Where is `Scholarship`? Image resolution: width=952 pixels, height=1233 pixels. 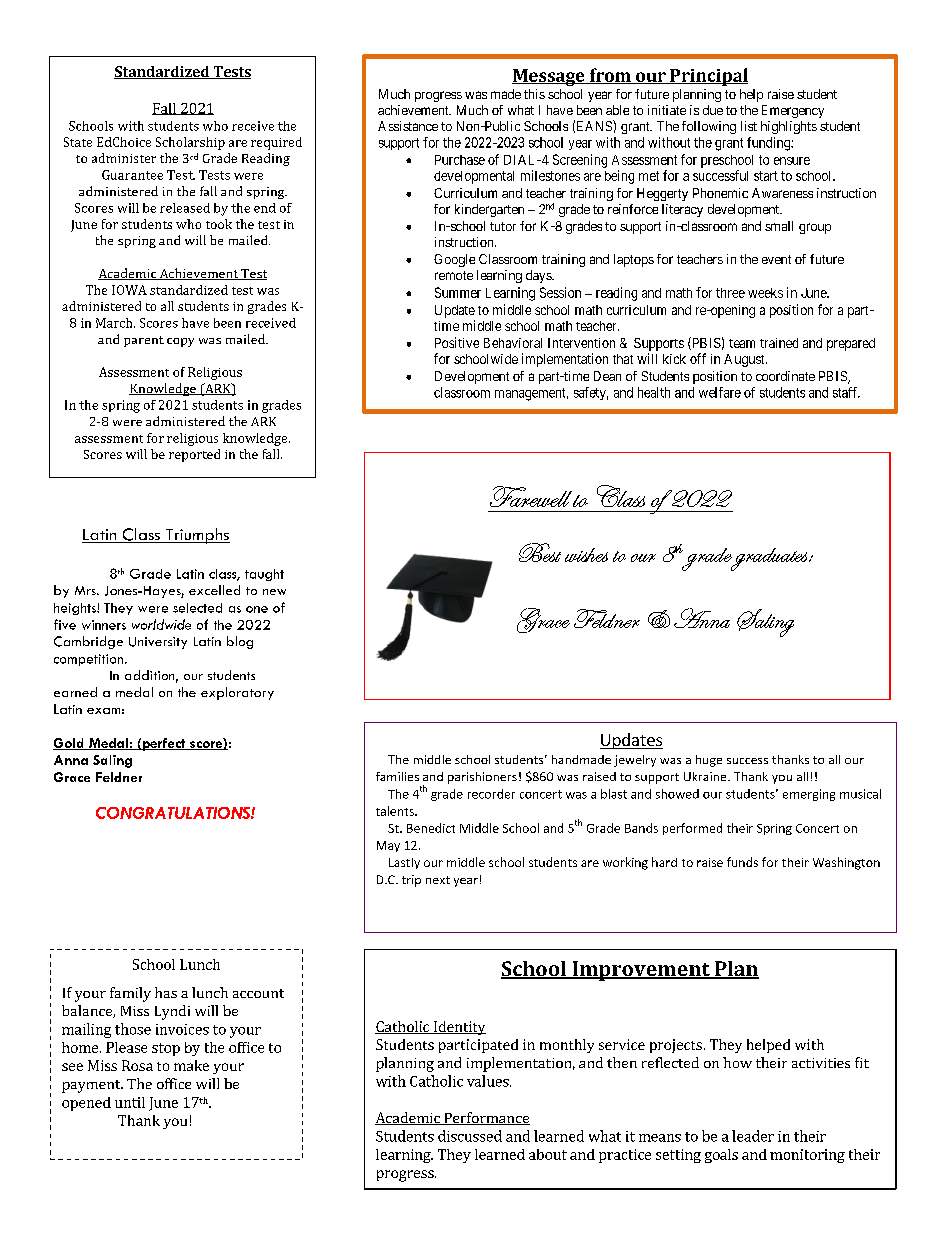
Scholarship is located at coordinates (190, 143).
